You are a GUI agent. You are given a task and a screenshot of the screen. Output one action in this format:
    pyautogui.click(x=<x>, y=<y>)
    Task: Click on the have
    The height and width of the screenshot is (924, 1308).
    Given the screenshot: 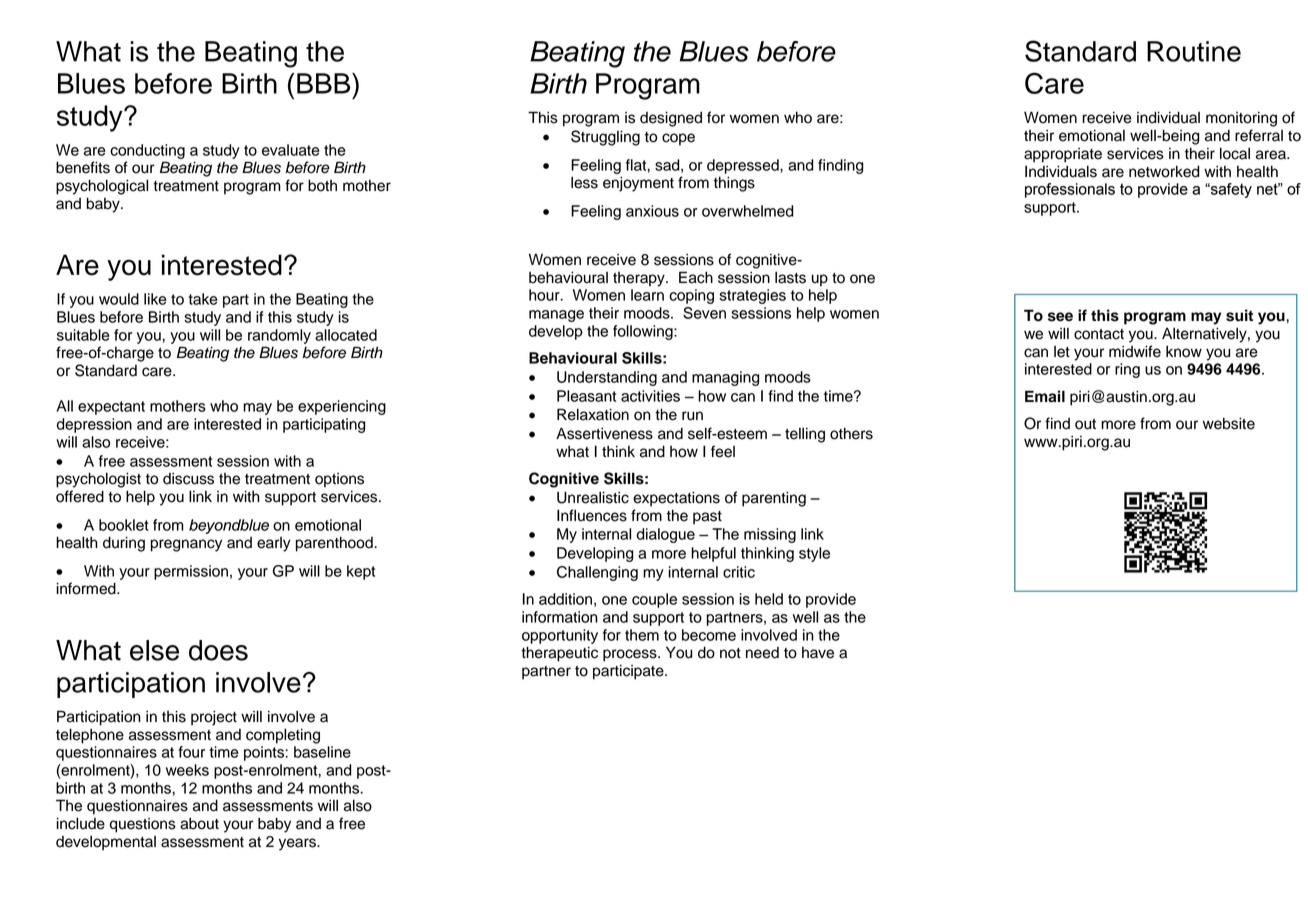 What is the action you would take?
    pyautogui.click(x=818, y=653)
